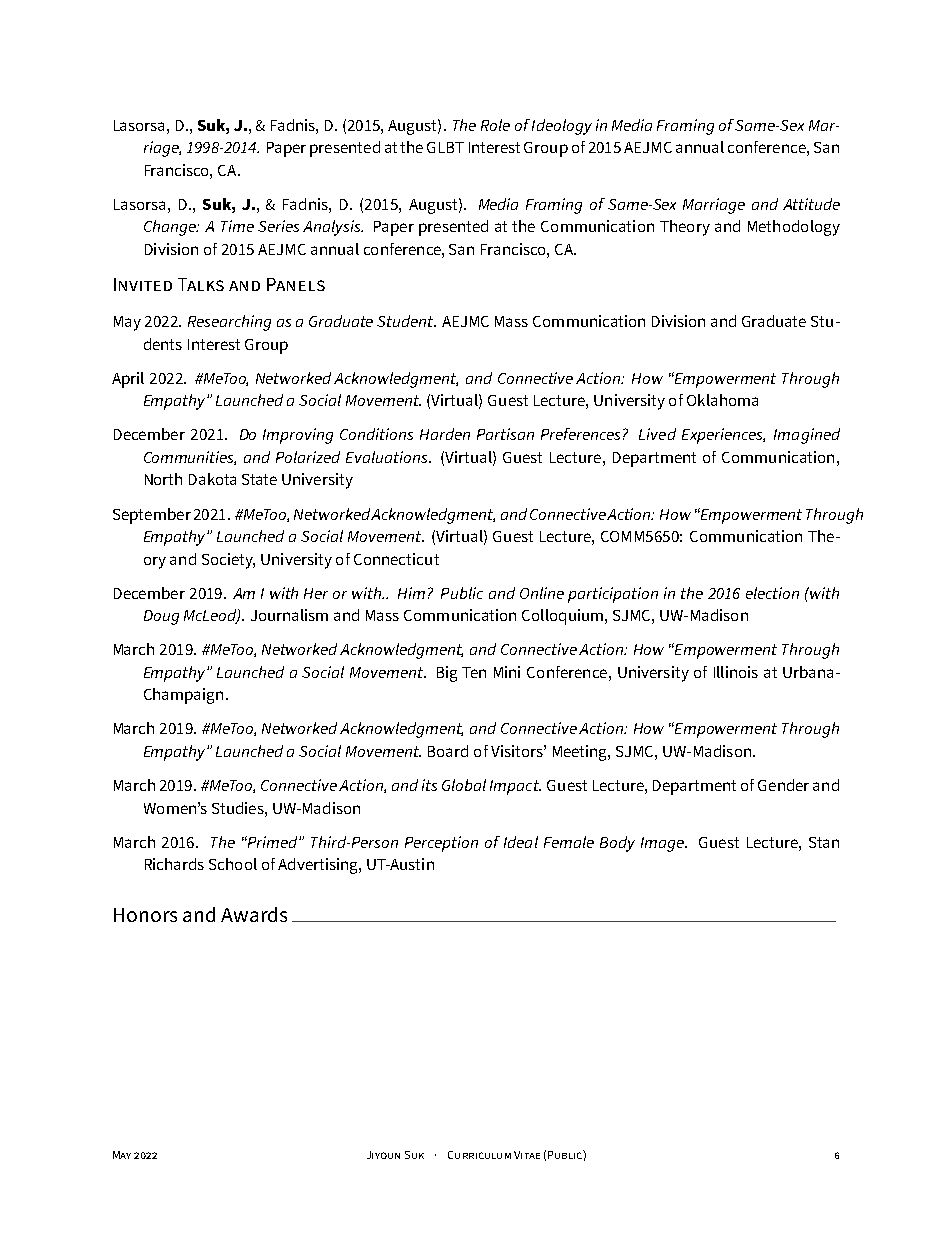  Describe the element at coordinates (237, 226) in the screenshot. I see `Time` at that location.
